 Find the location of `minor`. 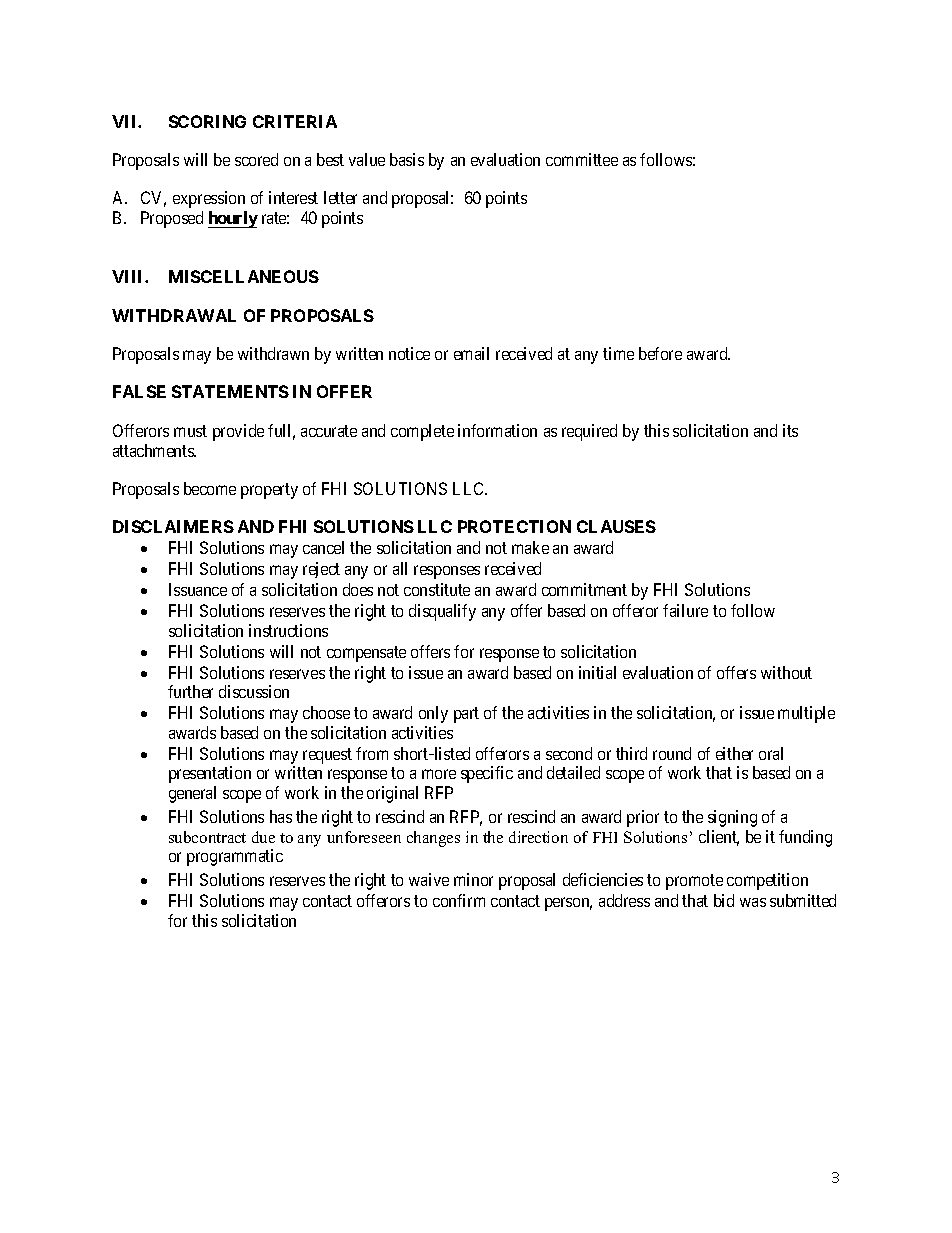

minor is located at coordinates (473, 879).
